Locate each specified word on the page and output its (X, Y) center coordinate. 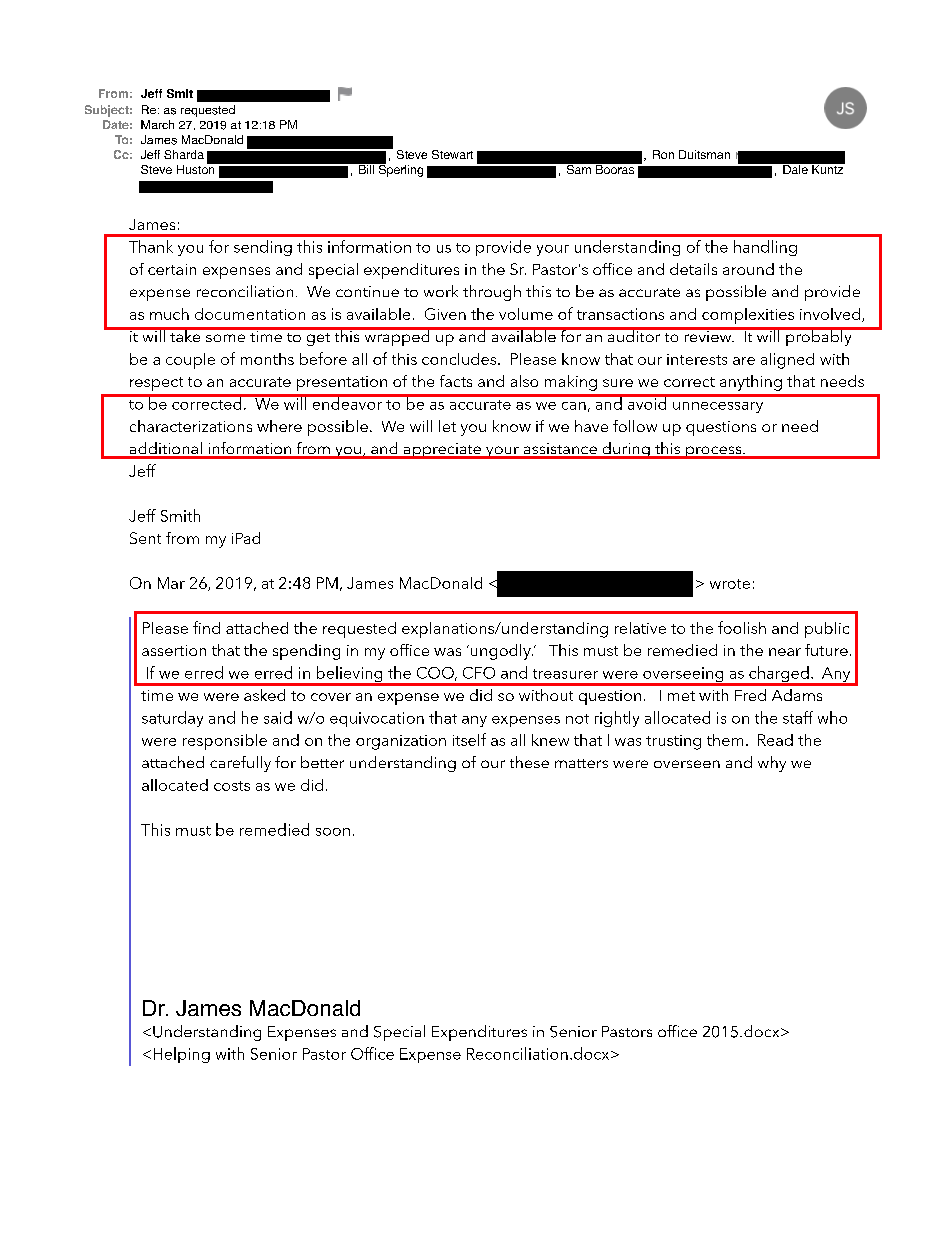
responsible (225, 742)
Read (775, 740)
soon (333, 832)
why (772, 764)
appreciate (442, 451)
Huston (197, 168)
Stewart (452, 154)
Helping (182, 1055)
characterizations (191, 426)
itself (469, 739)
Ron (663, 154)
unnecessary (718, 407)
